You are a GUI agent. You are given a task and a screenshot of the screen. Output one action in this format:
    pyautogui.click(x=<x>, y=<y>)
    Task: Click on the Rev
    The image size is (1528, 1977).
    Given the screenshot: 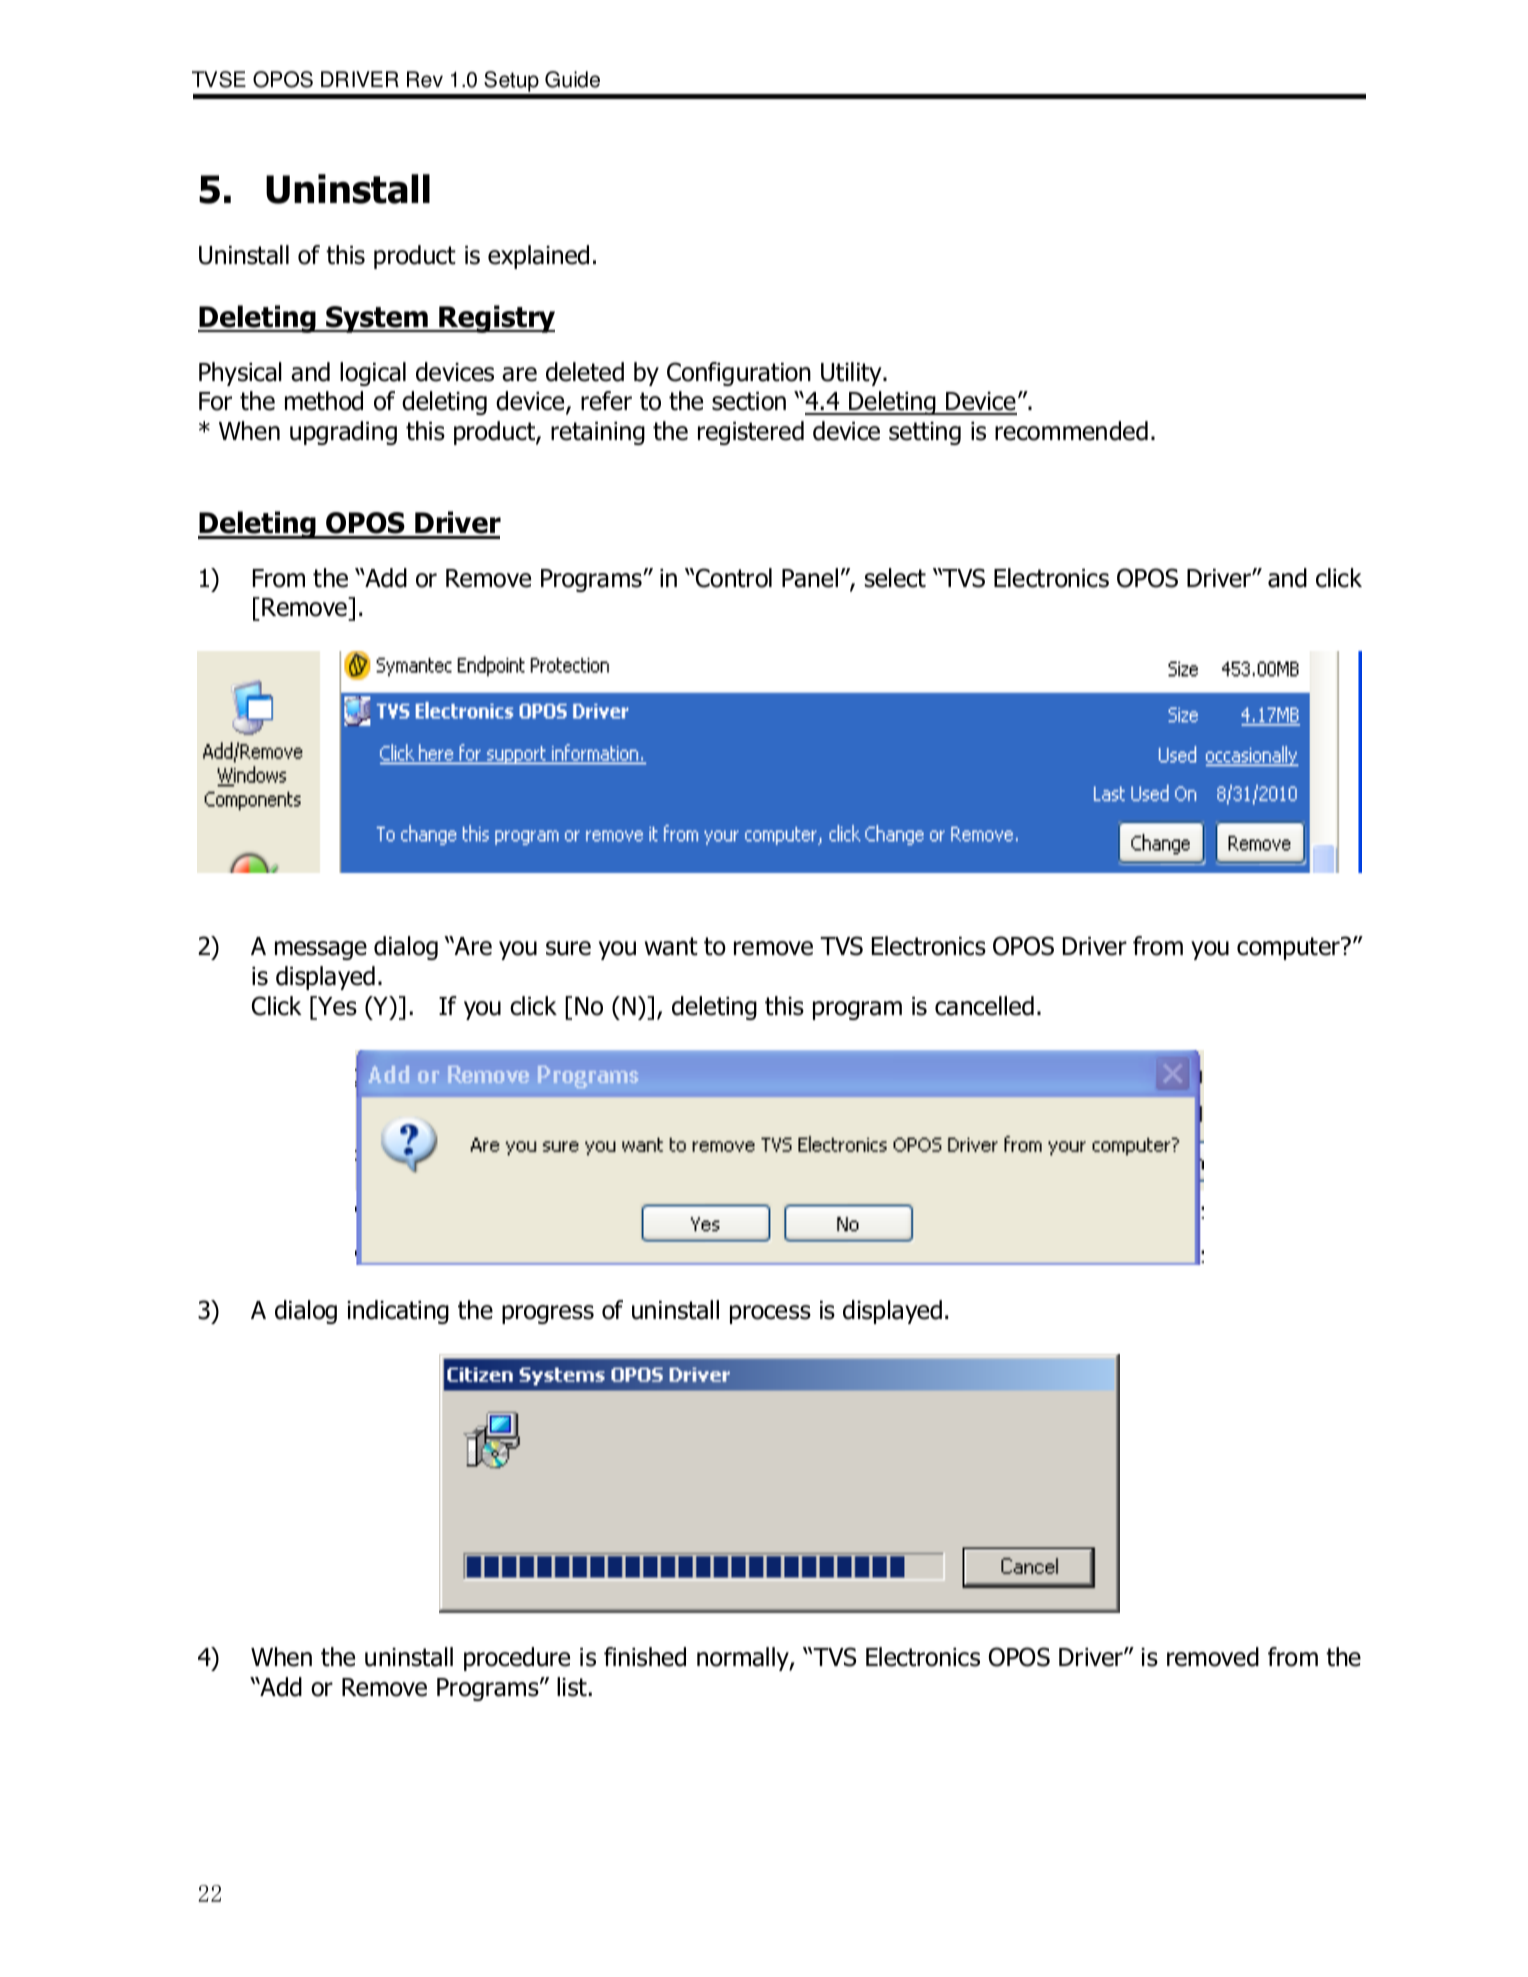 What is the action you would take?
    pyautogui.click(x=425, y=79)
